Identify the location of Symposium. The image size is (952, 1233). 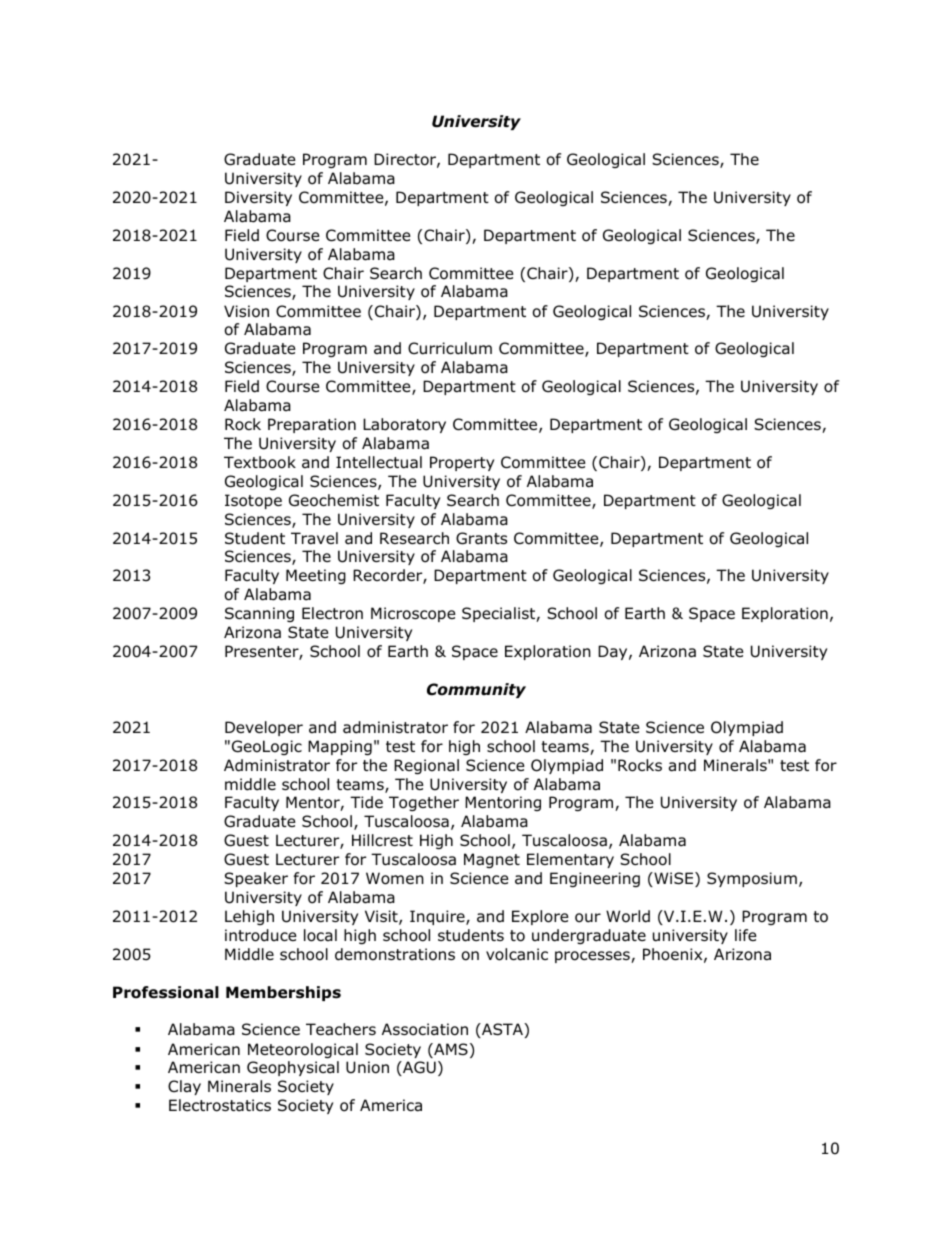
(752, 879).
